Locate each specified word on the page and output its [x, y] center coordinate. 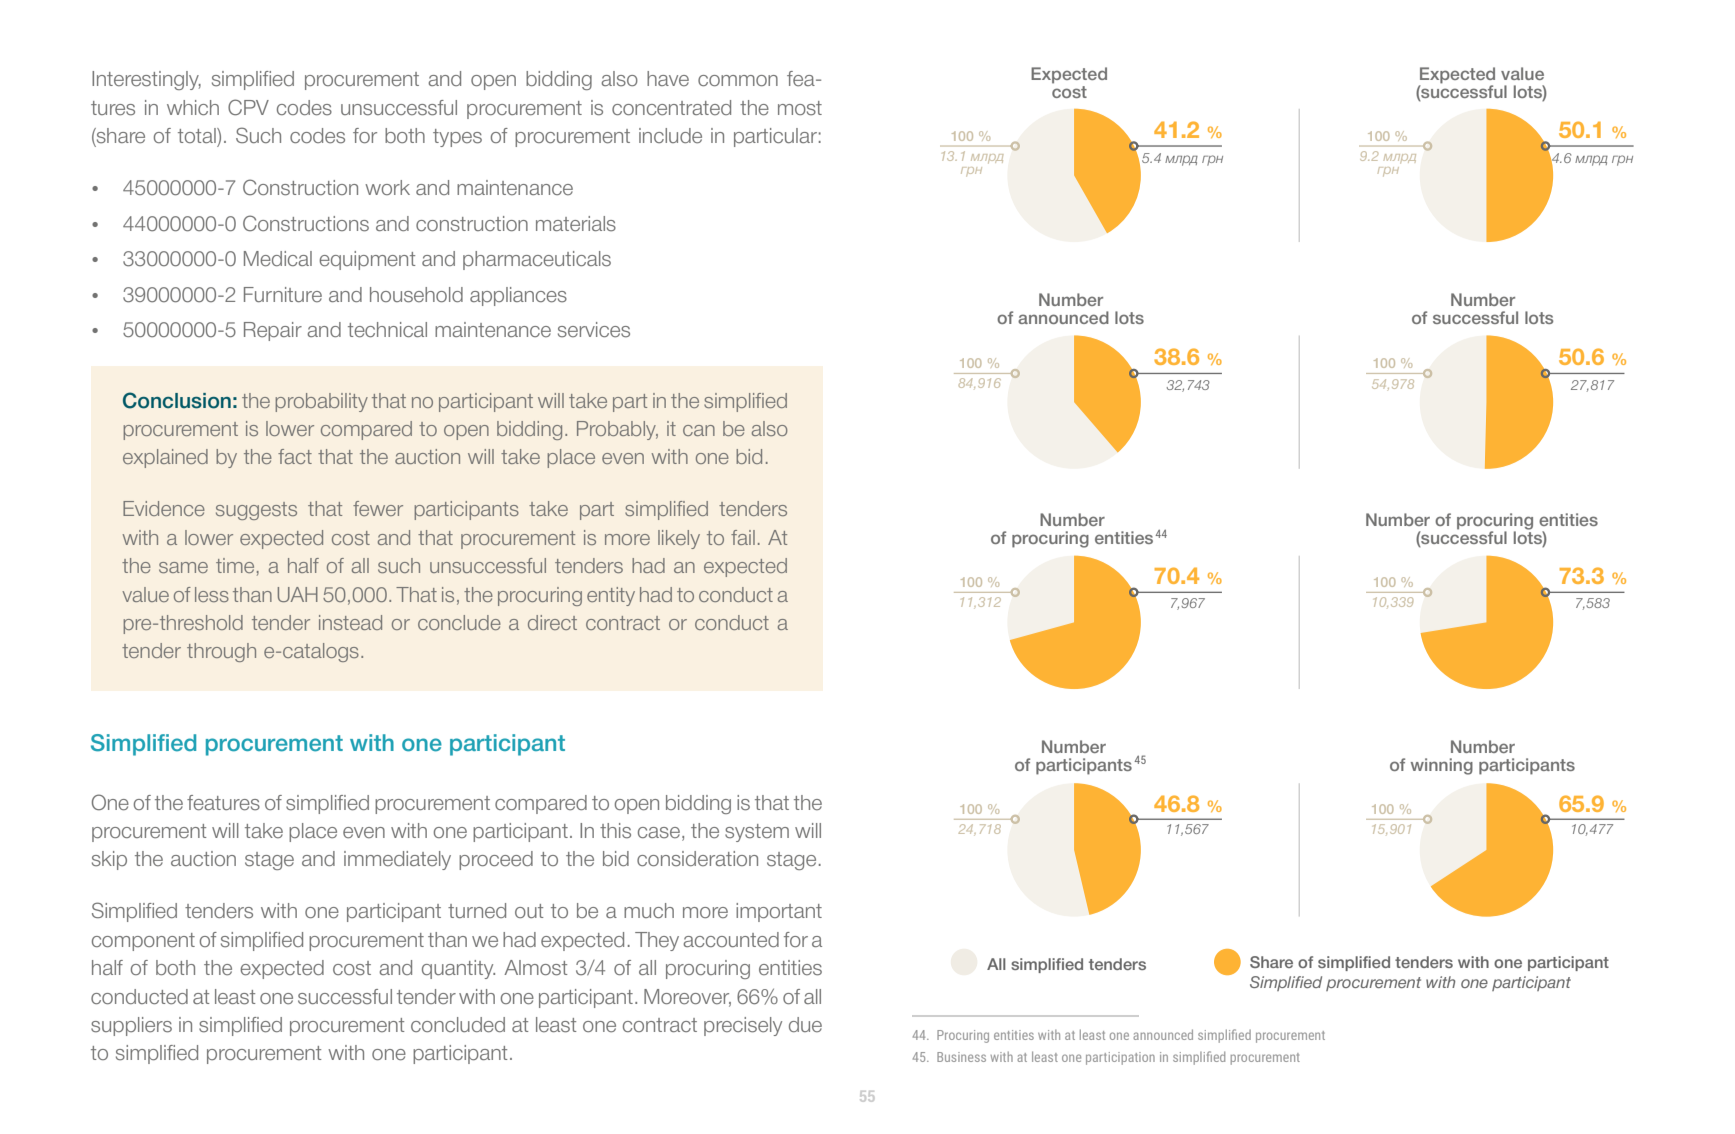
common [738, 80]
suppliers [131, 1026]
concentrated [671, 108]
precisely [743, 1026]
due [805, 1025]
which [193, 107]
